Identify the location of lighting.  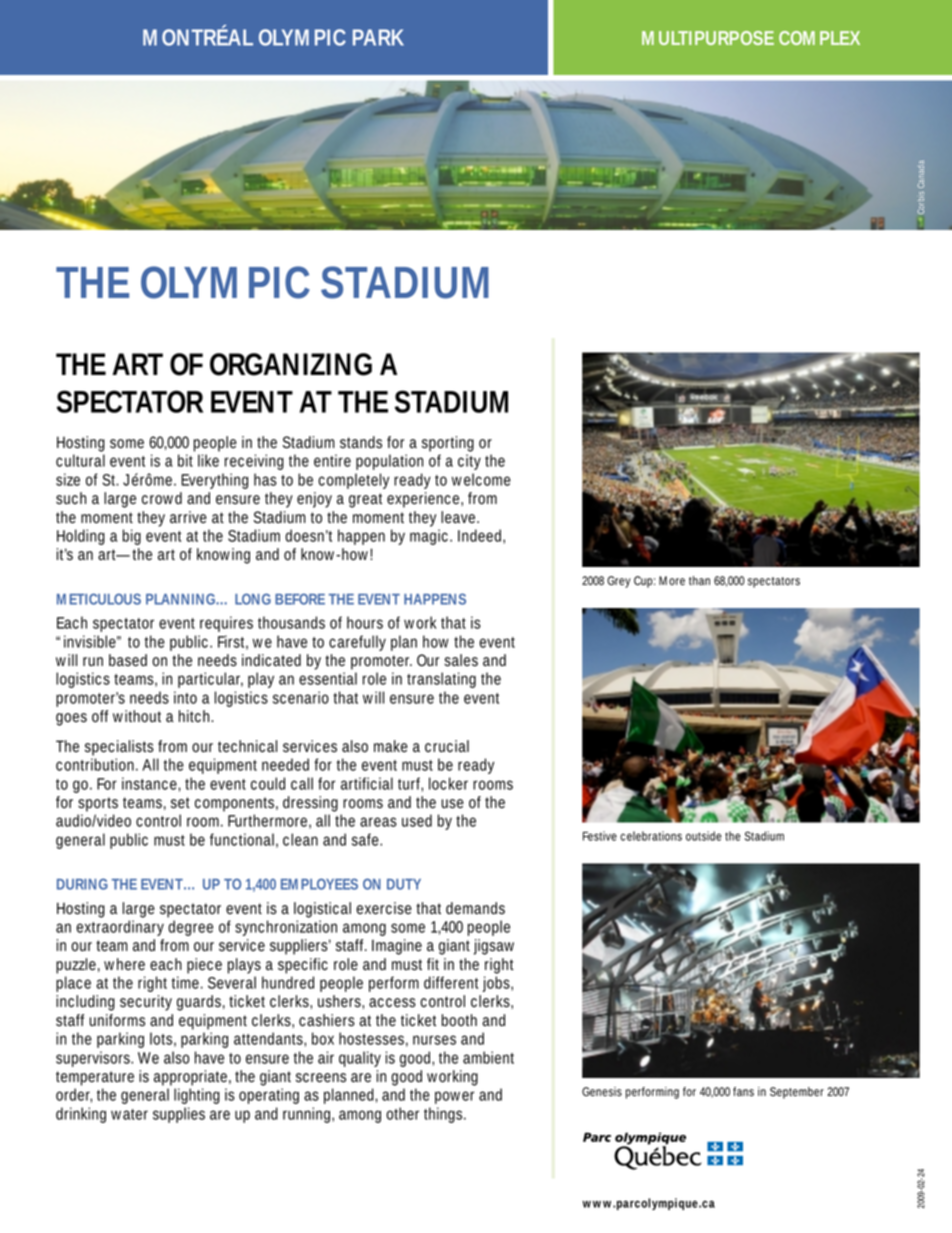
(197, 1096).
